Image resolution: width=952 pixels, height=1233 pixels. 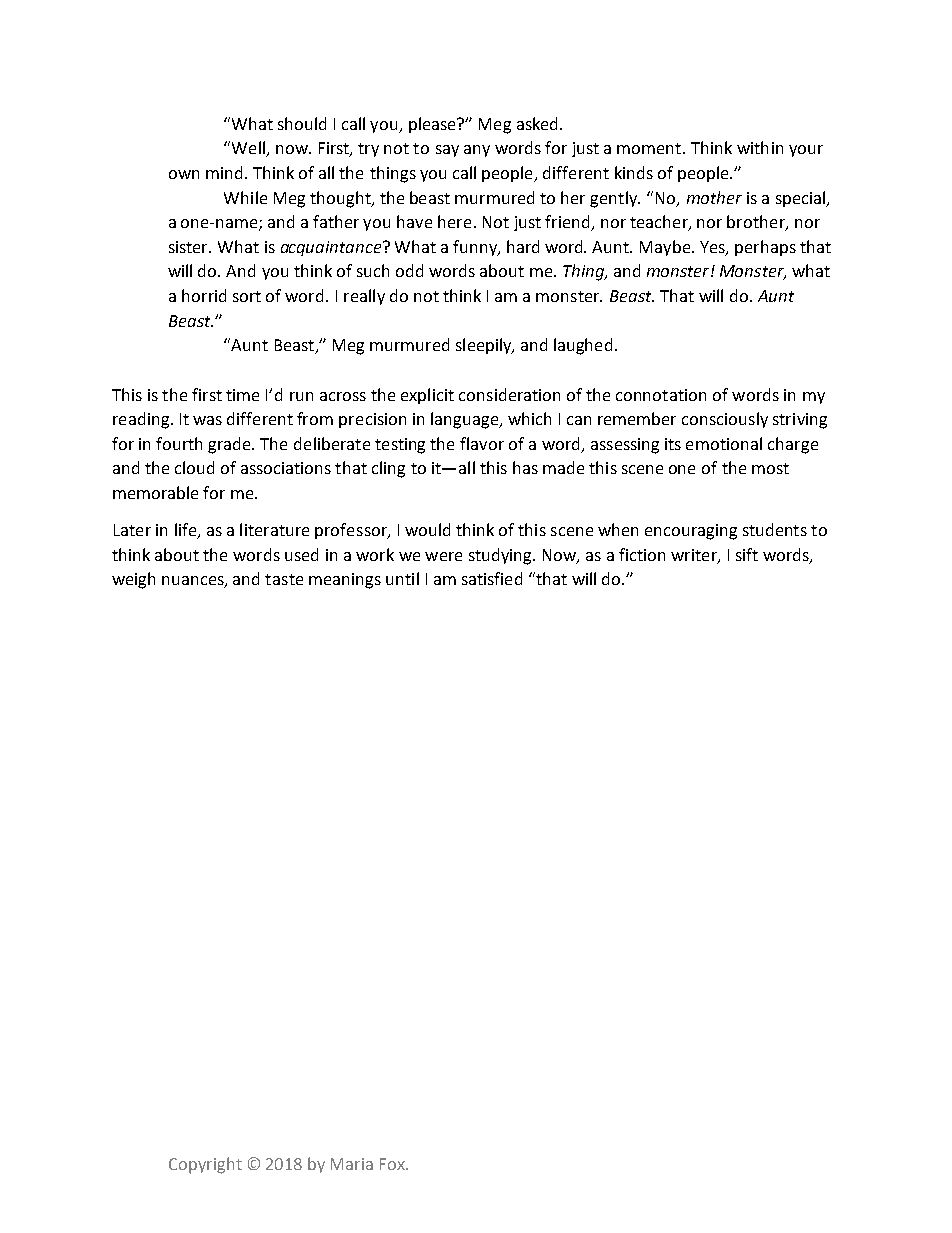 What do you see at coordinates (443, 556) in the document?
I see `were` at bounding box center [443, 556].
